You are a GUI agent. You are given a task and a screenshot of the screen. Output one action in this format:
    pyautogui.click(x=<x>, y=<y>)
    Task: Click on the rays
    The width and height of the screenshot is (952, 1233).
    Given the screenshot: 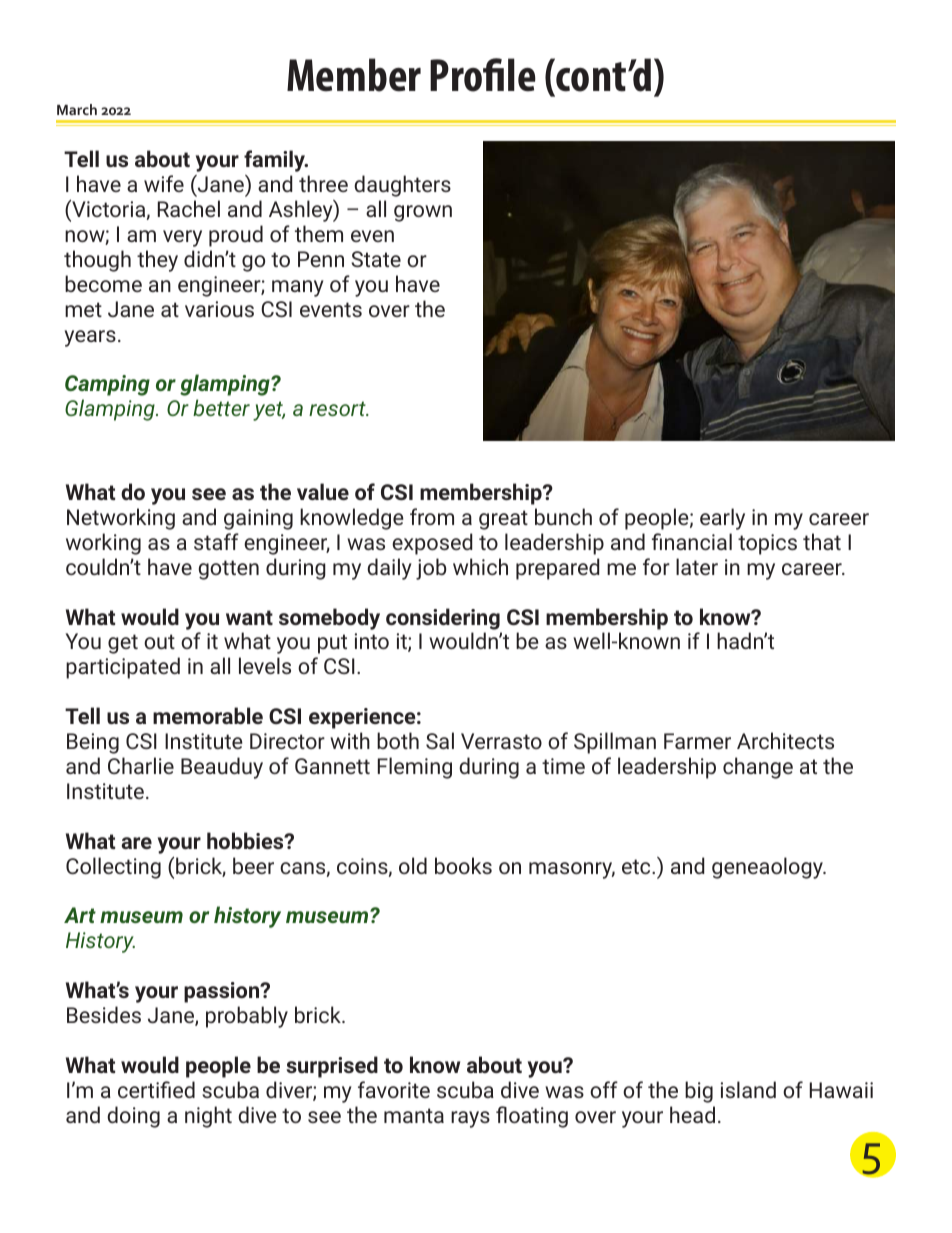 What is the action you would take?
    pyautogui.click(x=470, y=1119)
